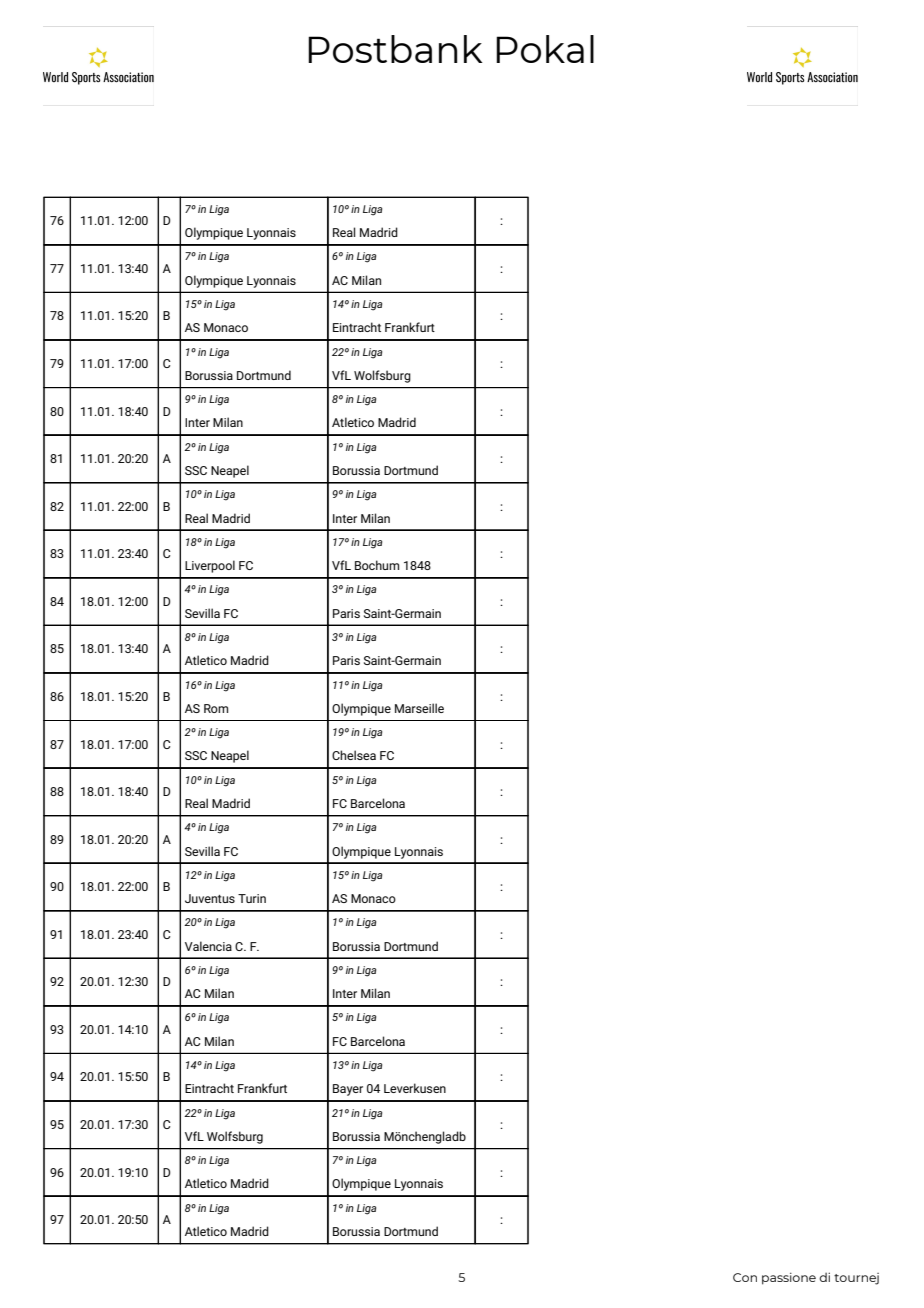  What do you see at coordinates (210, 566) in the screenshot?
I see `Liverpool` at bounding box center [210, 566].
